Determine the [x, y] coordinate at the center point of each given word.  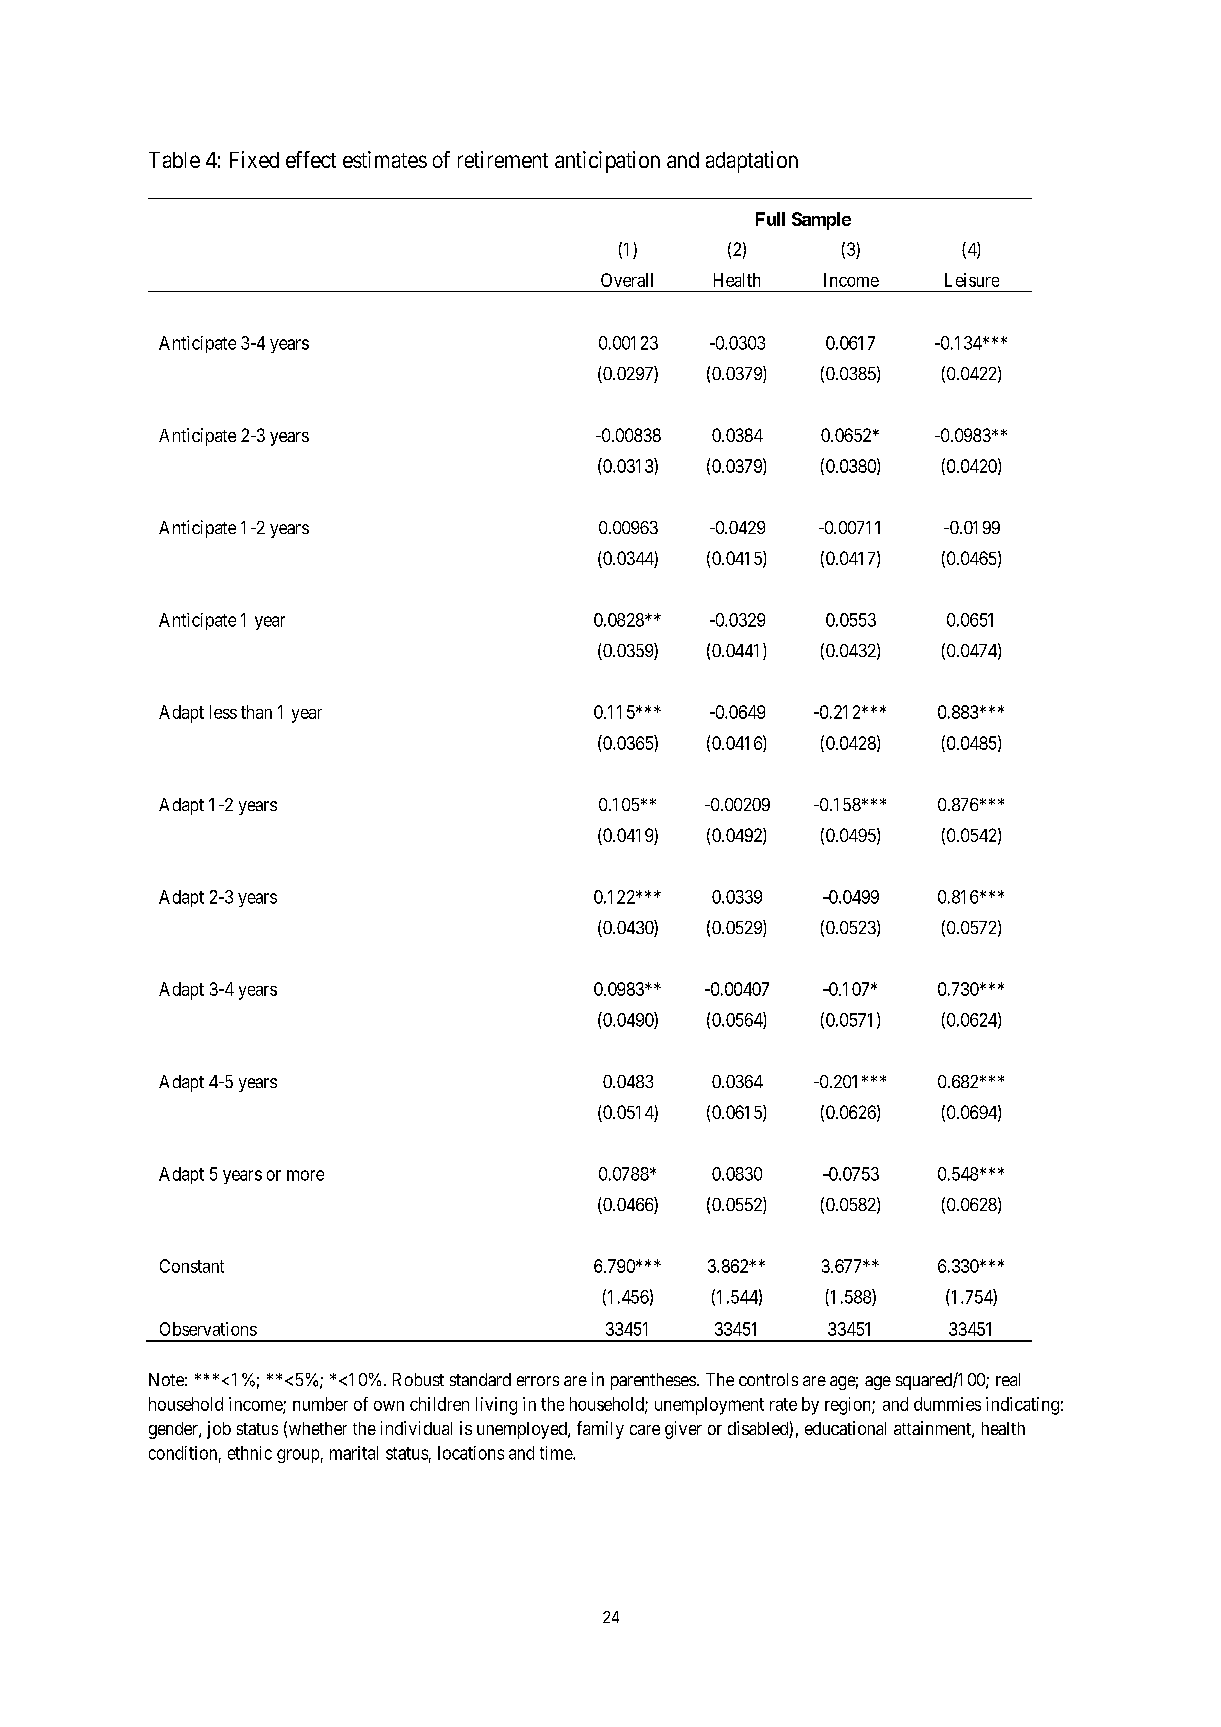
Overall [627, 280]
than [256, 712]
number [320, 1404]
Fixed [254, 159]
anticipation [607, 162]
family [600, 1430]
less [223, 712]
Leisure [972, 280]
